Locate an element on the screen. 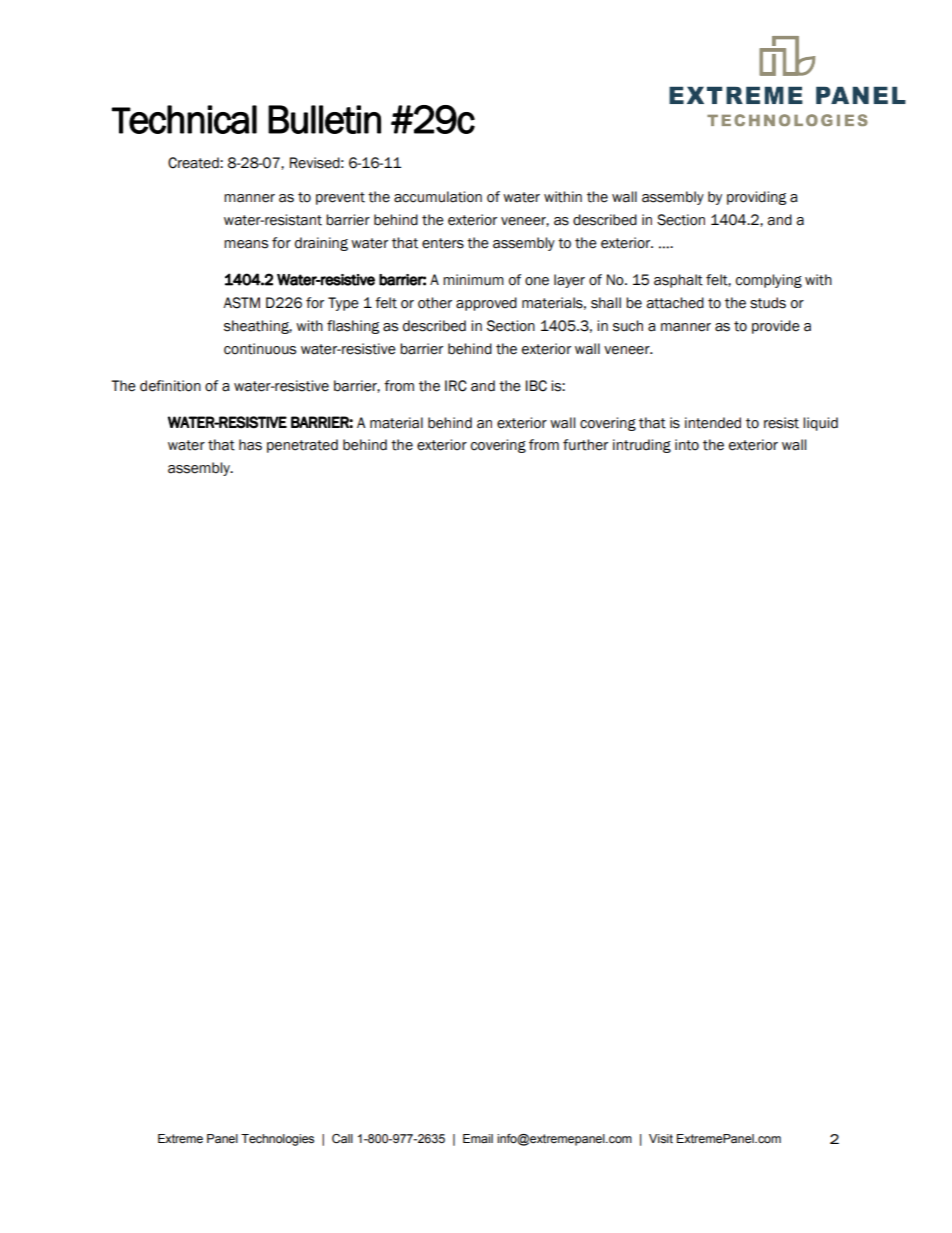 The width and height of the screenshot is (952, 1233). into is located at coordinates (687, 445).
